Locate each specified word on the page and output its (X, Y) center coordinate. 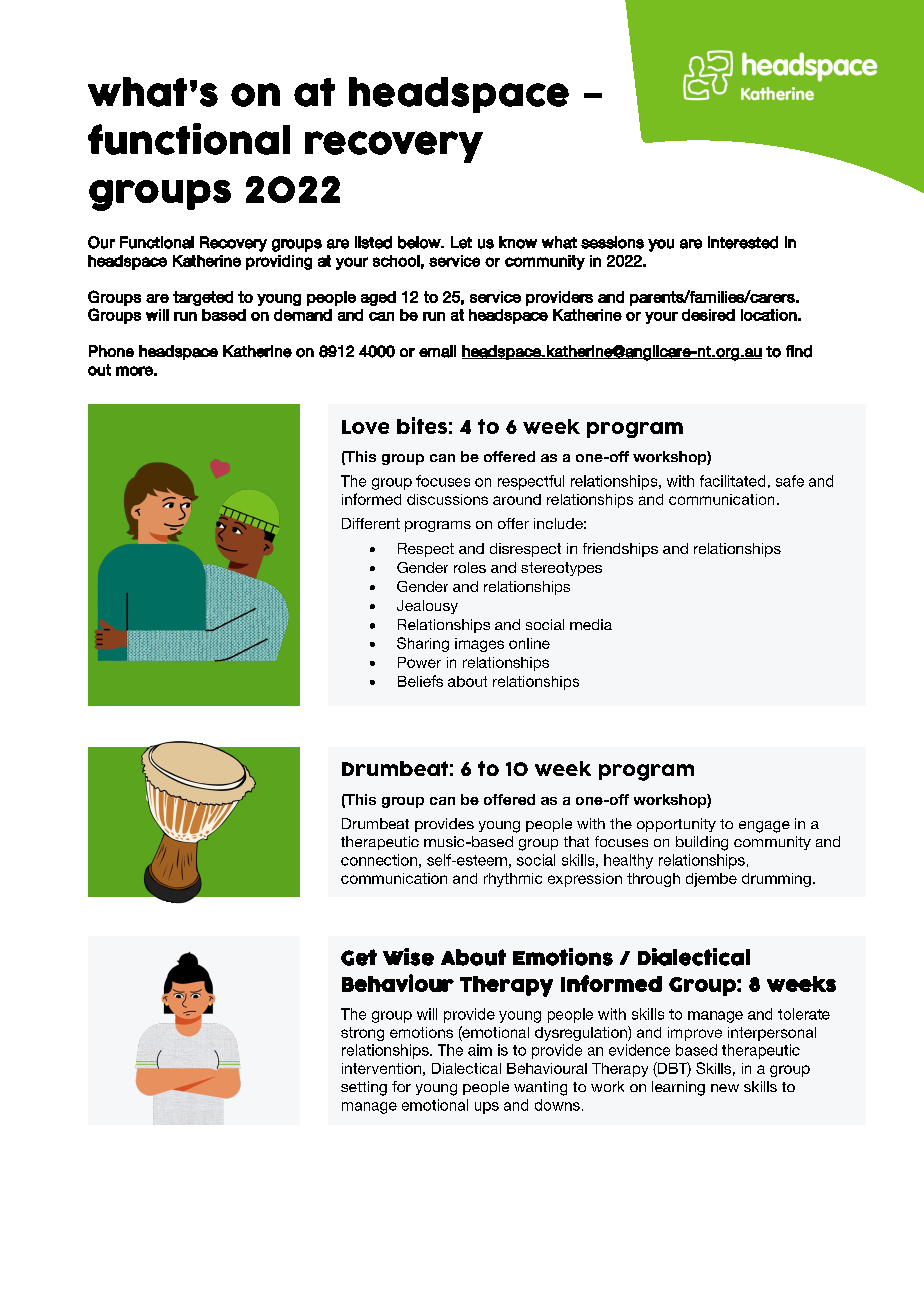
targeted (203, 298)
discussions (447, 499)
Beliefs (420, 681)
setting (364, 1088)
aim (480, 1050)
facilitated (732, 481)
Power (419, 662)
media (591, 624)
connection (379, 860)
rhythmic (513, 880)
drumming (776, 880)
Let (461, 242)
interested (743, 242)
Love (365, 427)
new (725, 1088)
